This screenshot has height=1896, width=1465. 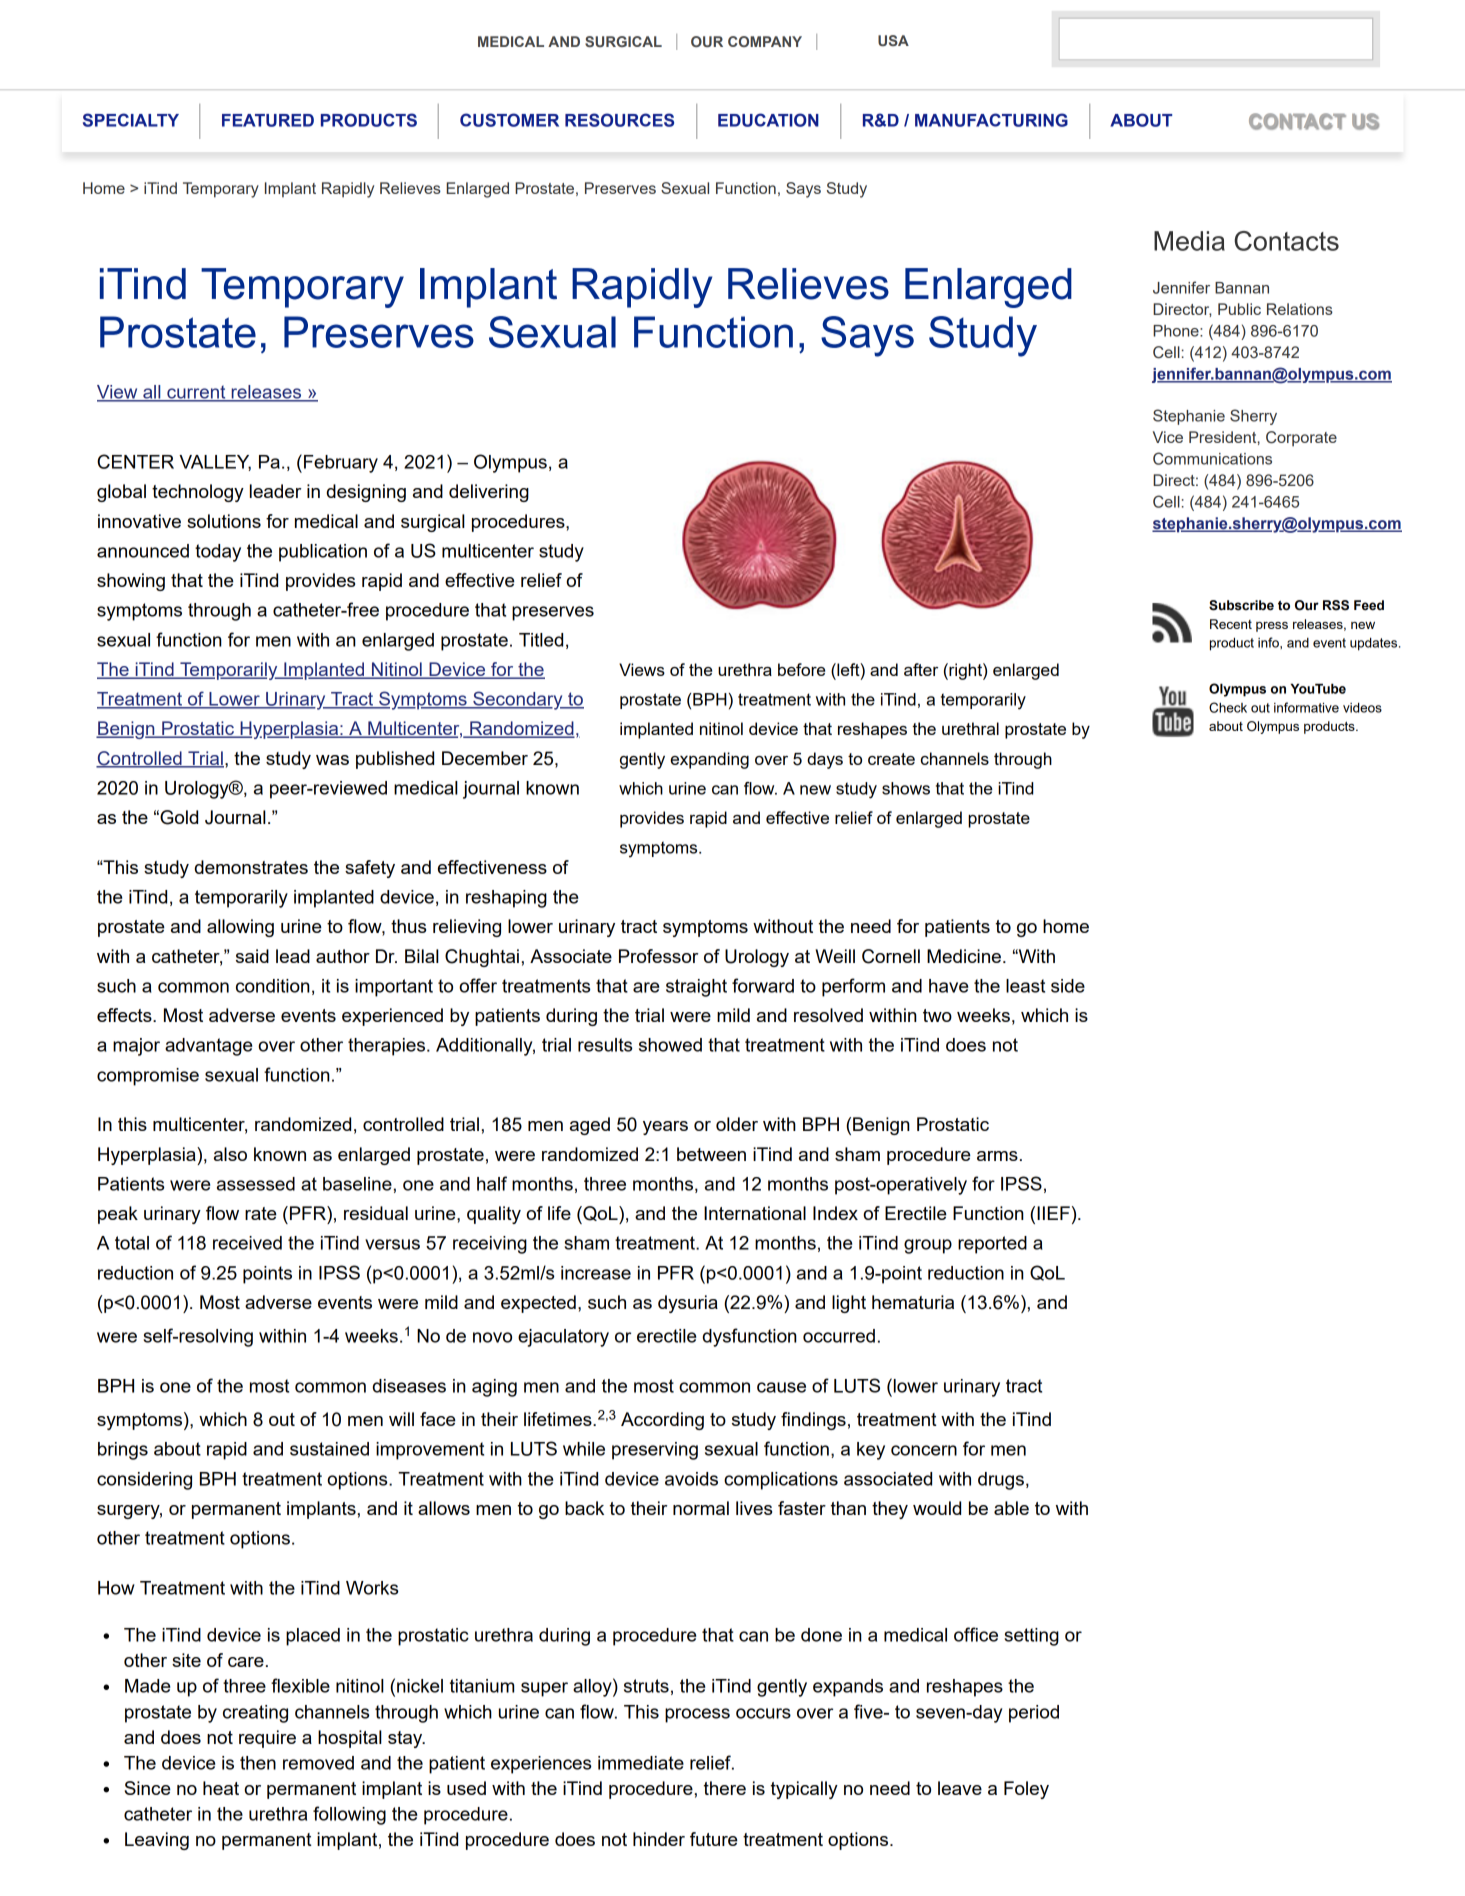 What do you see at coordinates (768, 120) in the screenshot?
I see `EDUCATION` at bounding box center [768, 120].
